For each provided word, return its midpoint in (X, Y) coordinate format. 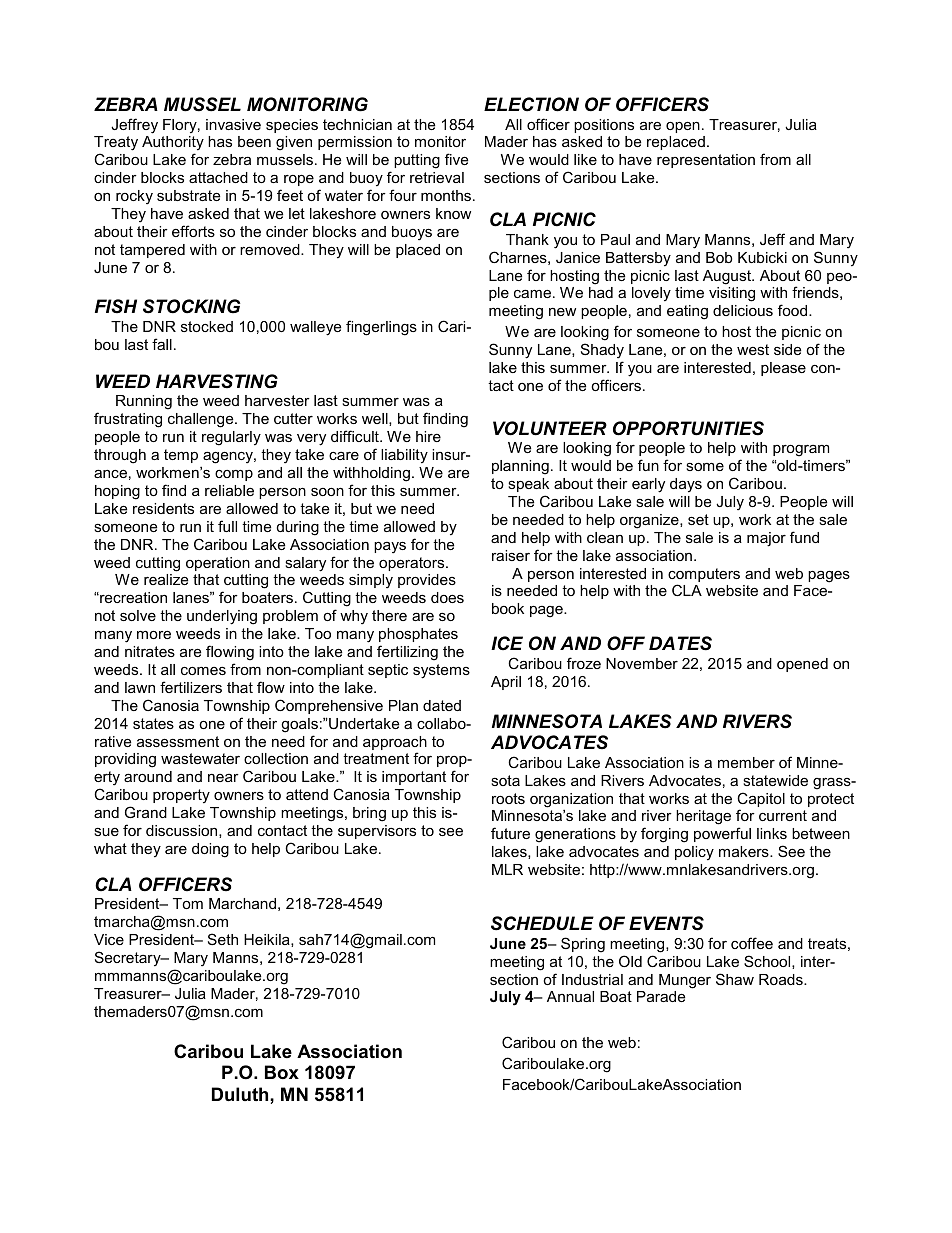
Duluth (241, 1094)
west (753, 349)
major (766, 539)
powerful (722, 834)
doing (210, 850)
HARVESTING (217, 381)
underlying (222, 617)
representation (706, 161)
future (510, 833)
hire (428, 436)
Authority (173, 145)
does (447, 597)
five (456, 159)
